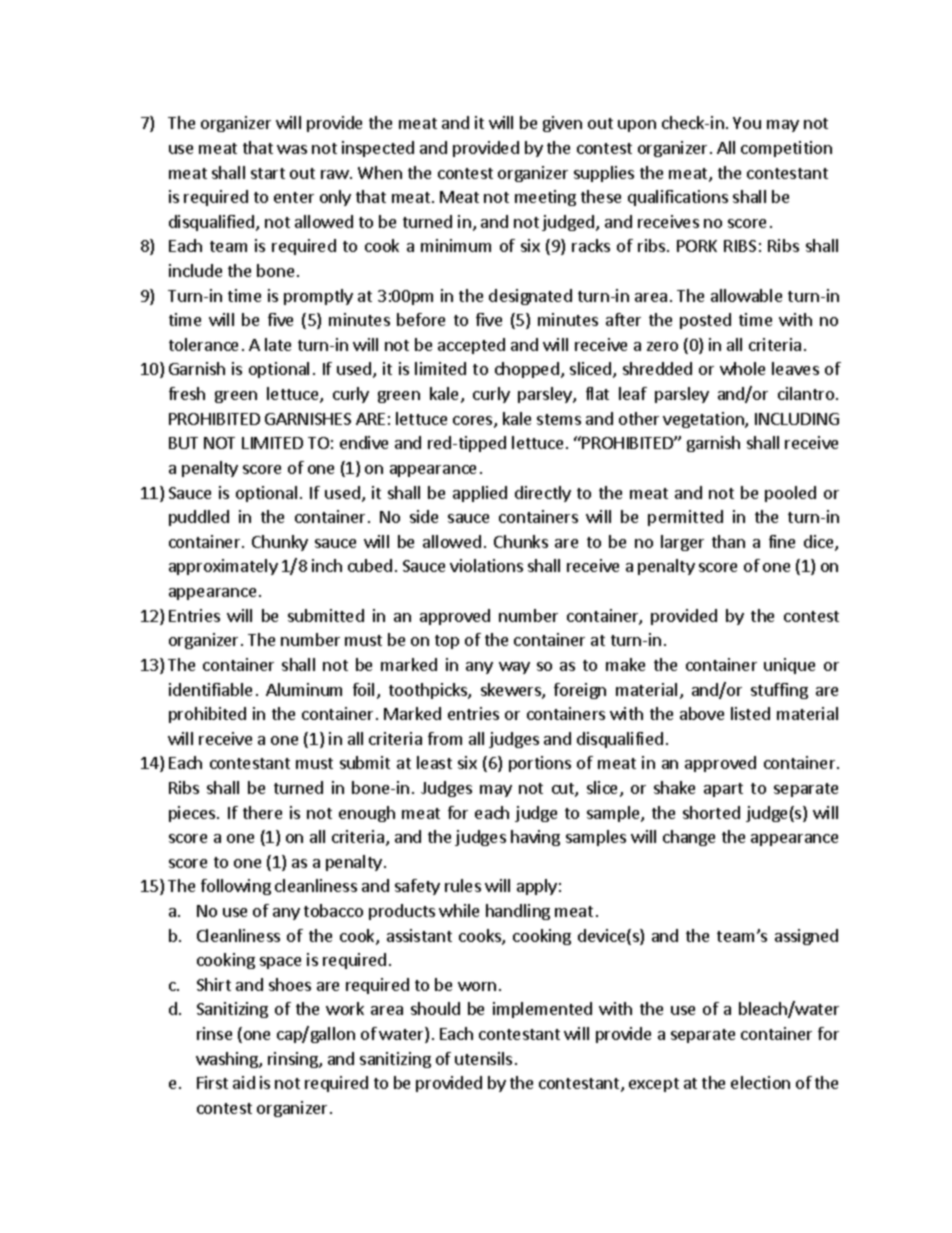 Image resolution: width=952 pixels, height=1233 pixels. What do you see at coordinates (223, 567) in the screenshot?
I see `approximately` at bounding box center [223, 567].
